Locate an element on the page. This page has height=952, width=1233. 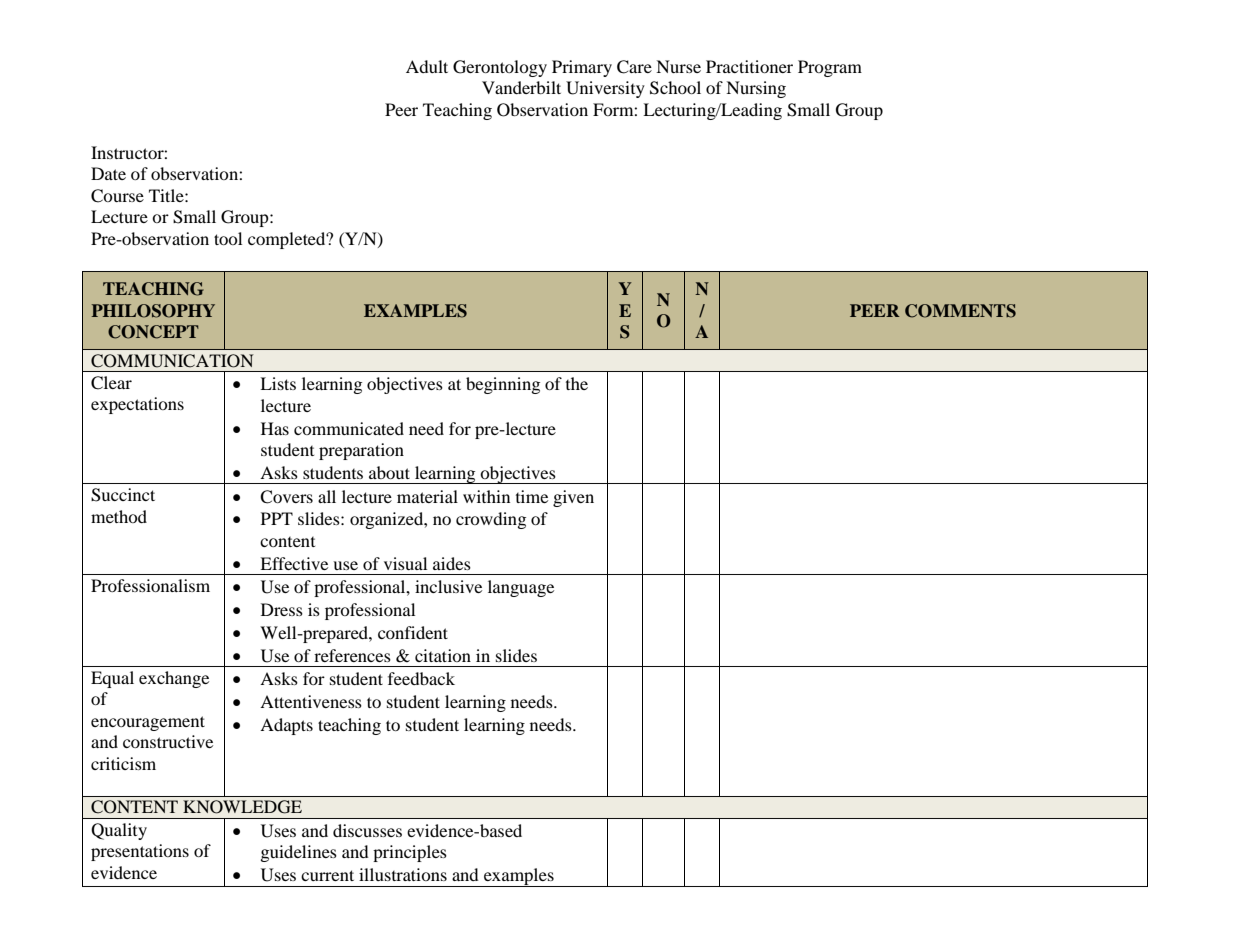
beginning is located at coordinates (503, 385).
